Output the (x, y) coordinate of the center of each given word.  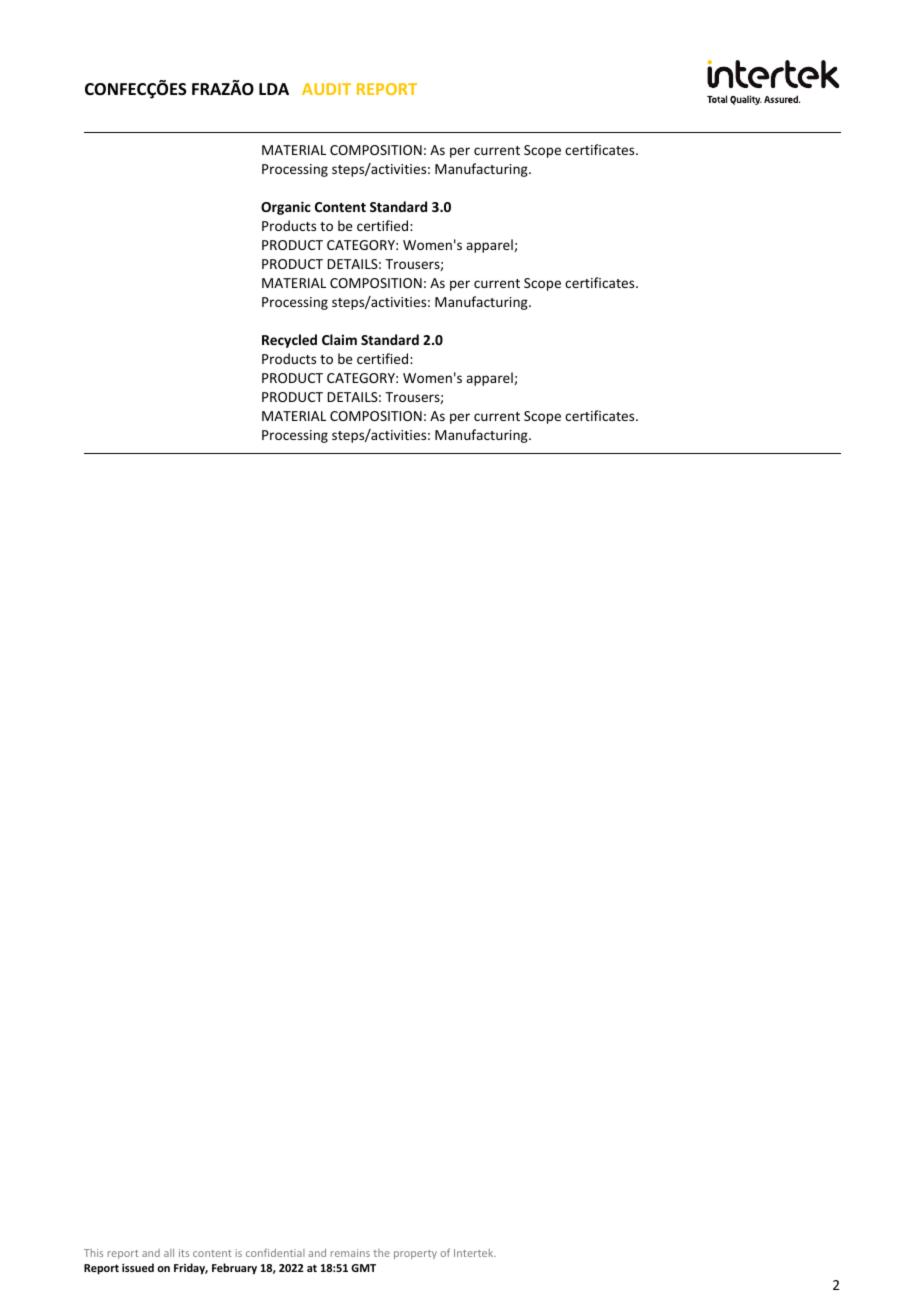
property (415, 1254)
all (169, 1253)
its (184, 1253)
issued (138, 1267)
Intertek (475, 1253)
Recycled (289, 341)
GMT (363, 1268)
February (234, 1268)
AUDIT (326, 89)
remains (350, 1253)
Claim (339, 339)
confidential (275, 1252)
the (381, 1253)
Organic (286, 208)
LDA (274, 89)
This (93, 1253)
